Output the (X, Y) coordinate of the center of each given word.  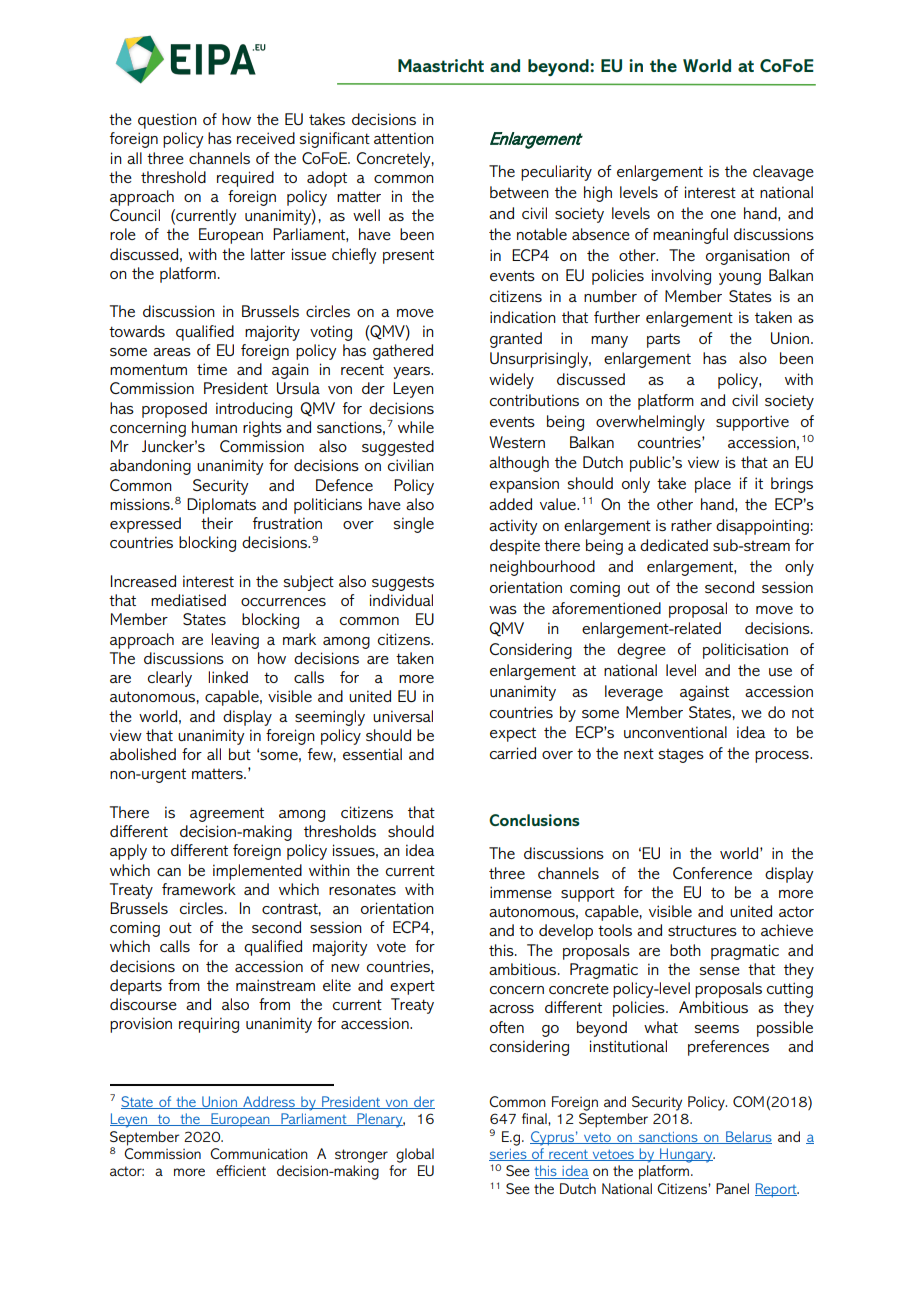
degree (641, 651)
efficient (241, 1170)
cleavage (783, 173)
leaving (235, 641)
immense (521, 892)
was (503, 610)
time (212, 369)
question (167, 121)
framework (199, 889)
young (740, 279)
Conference (712, 873)
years (412, 373)
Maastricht (441, 65)
